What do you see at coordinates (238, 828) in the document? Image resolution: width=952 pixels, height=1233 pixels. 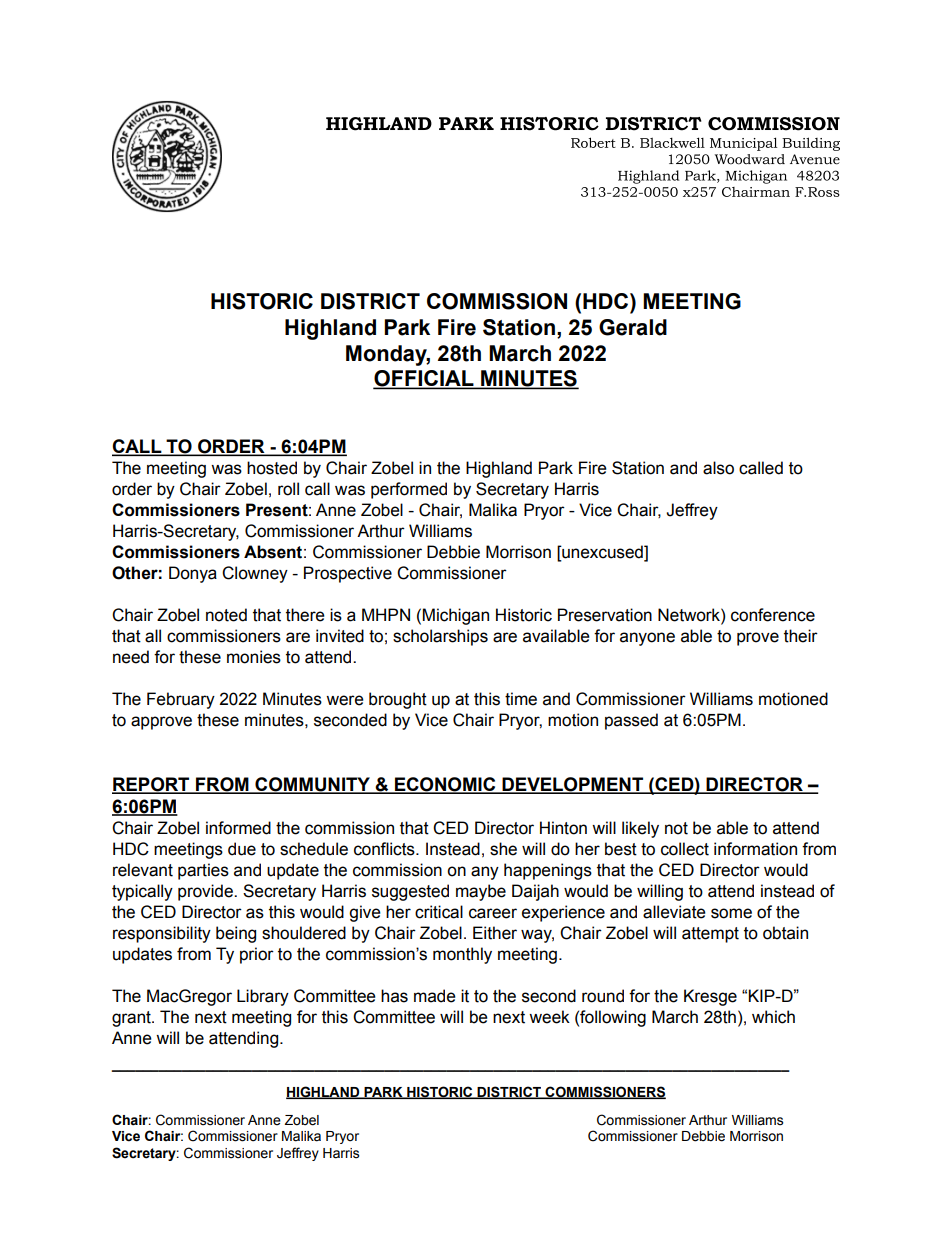 I see `informed` at bounding box center [238, 828].
